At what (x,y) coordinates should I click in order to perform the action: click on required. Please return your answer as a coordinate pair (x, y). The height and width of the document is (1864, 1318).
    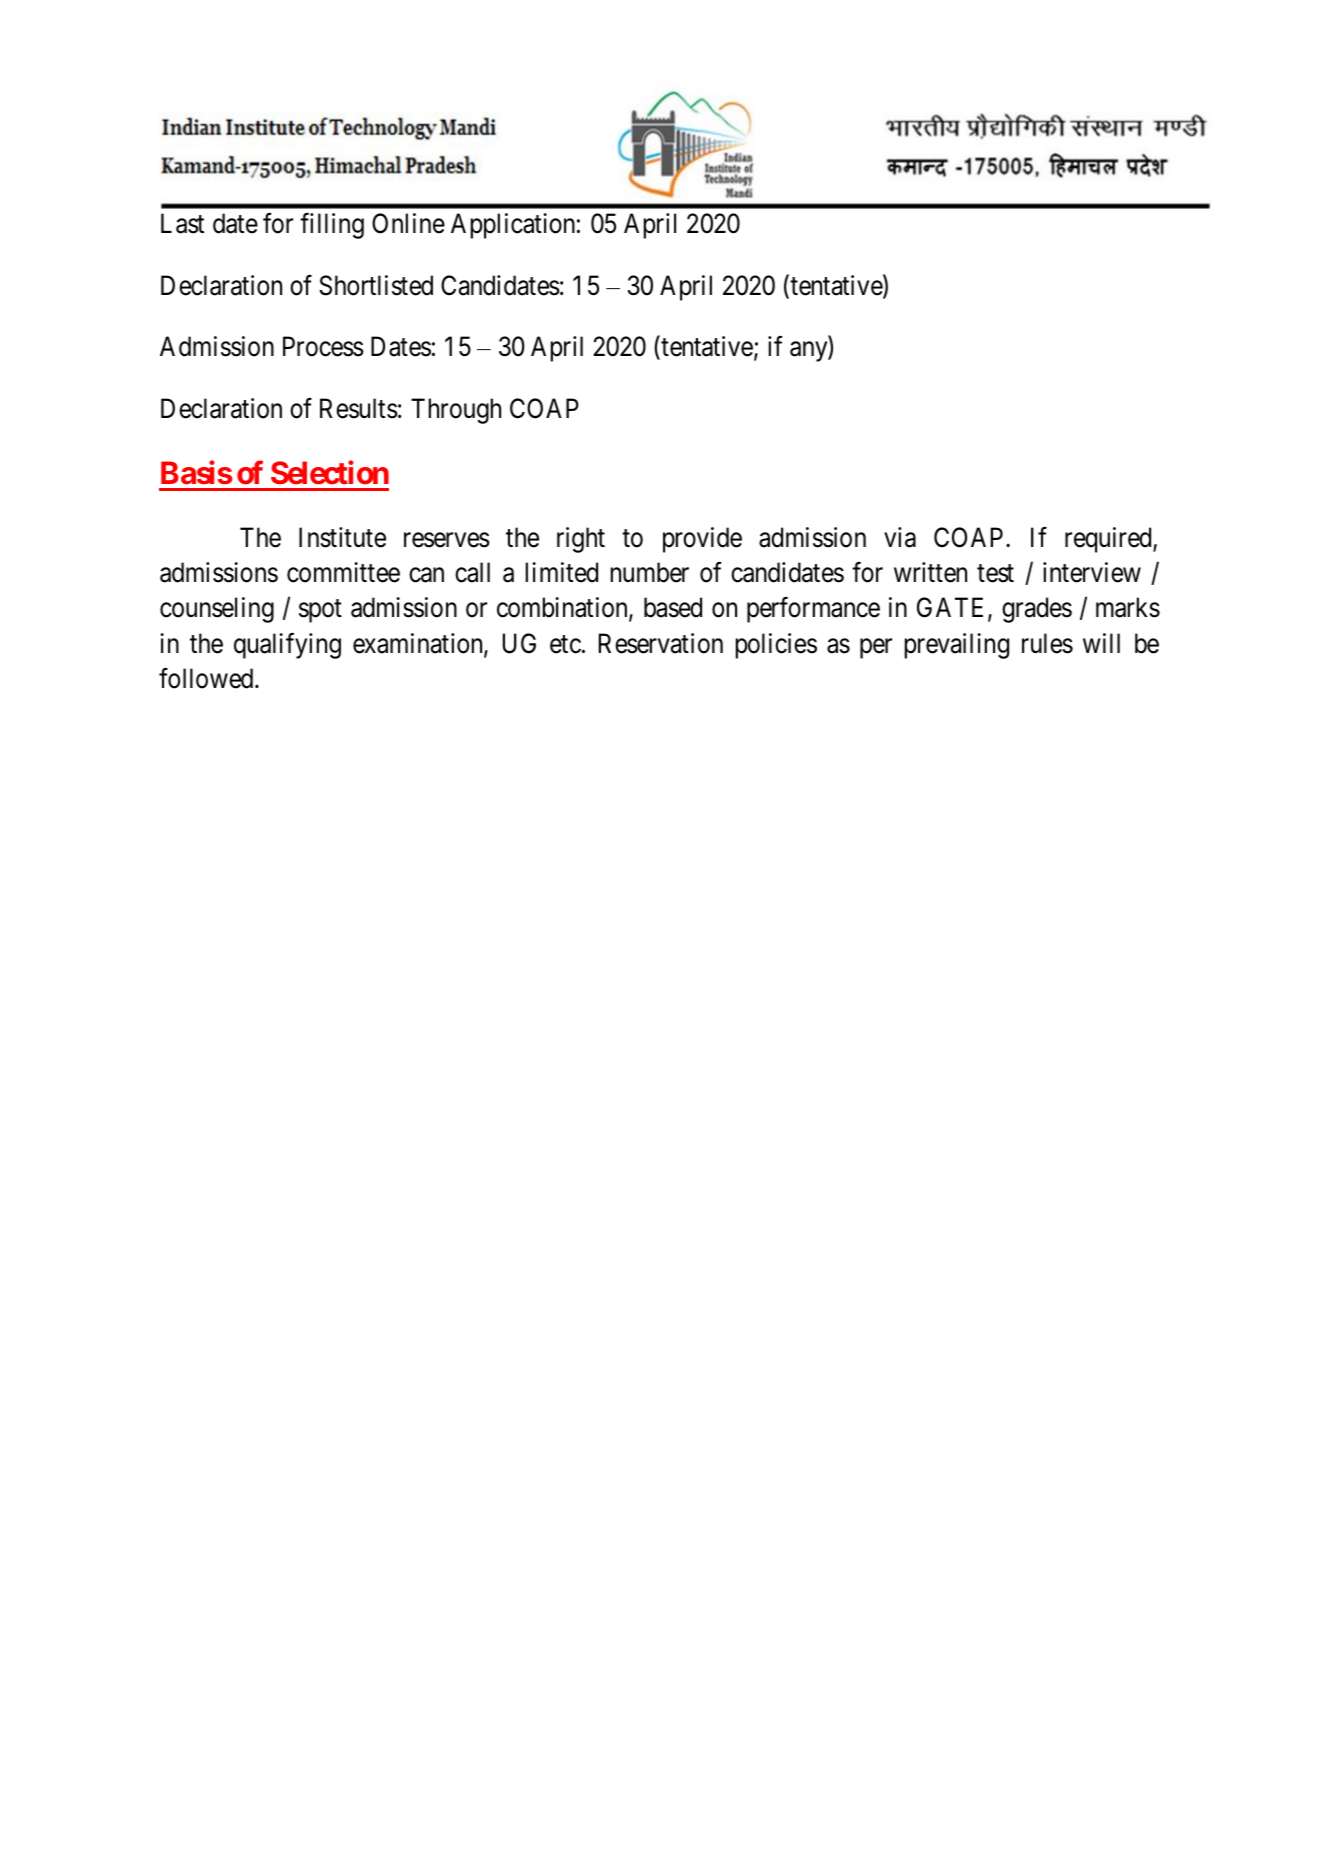
    Looking at the image, I should click on (1109, 540).
